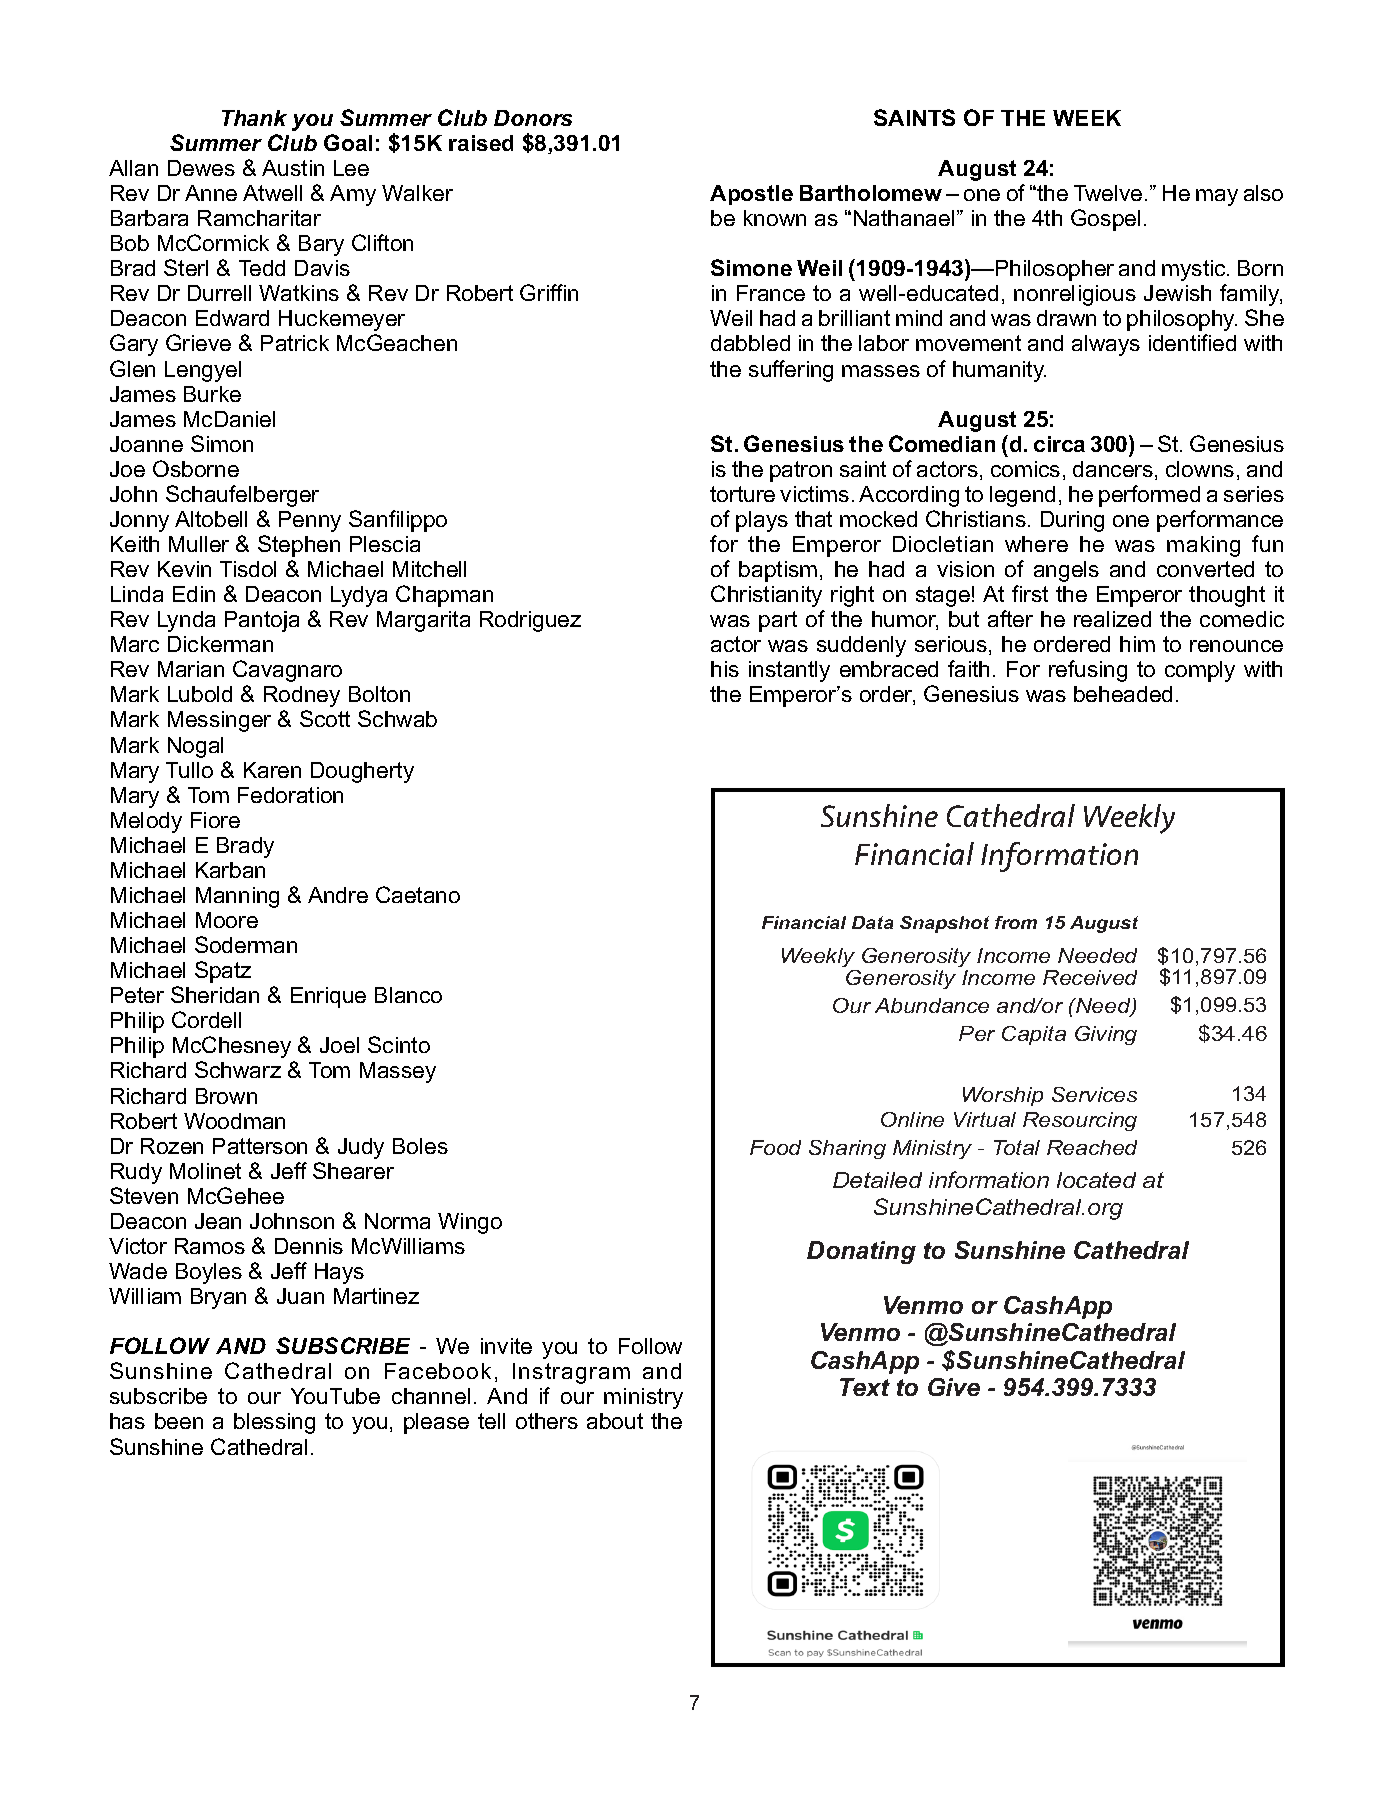  I want to click on baptism, so click(778, 571).
